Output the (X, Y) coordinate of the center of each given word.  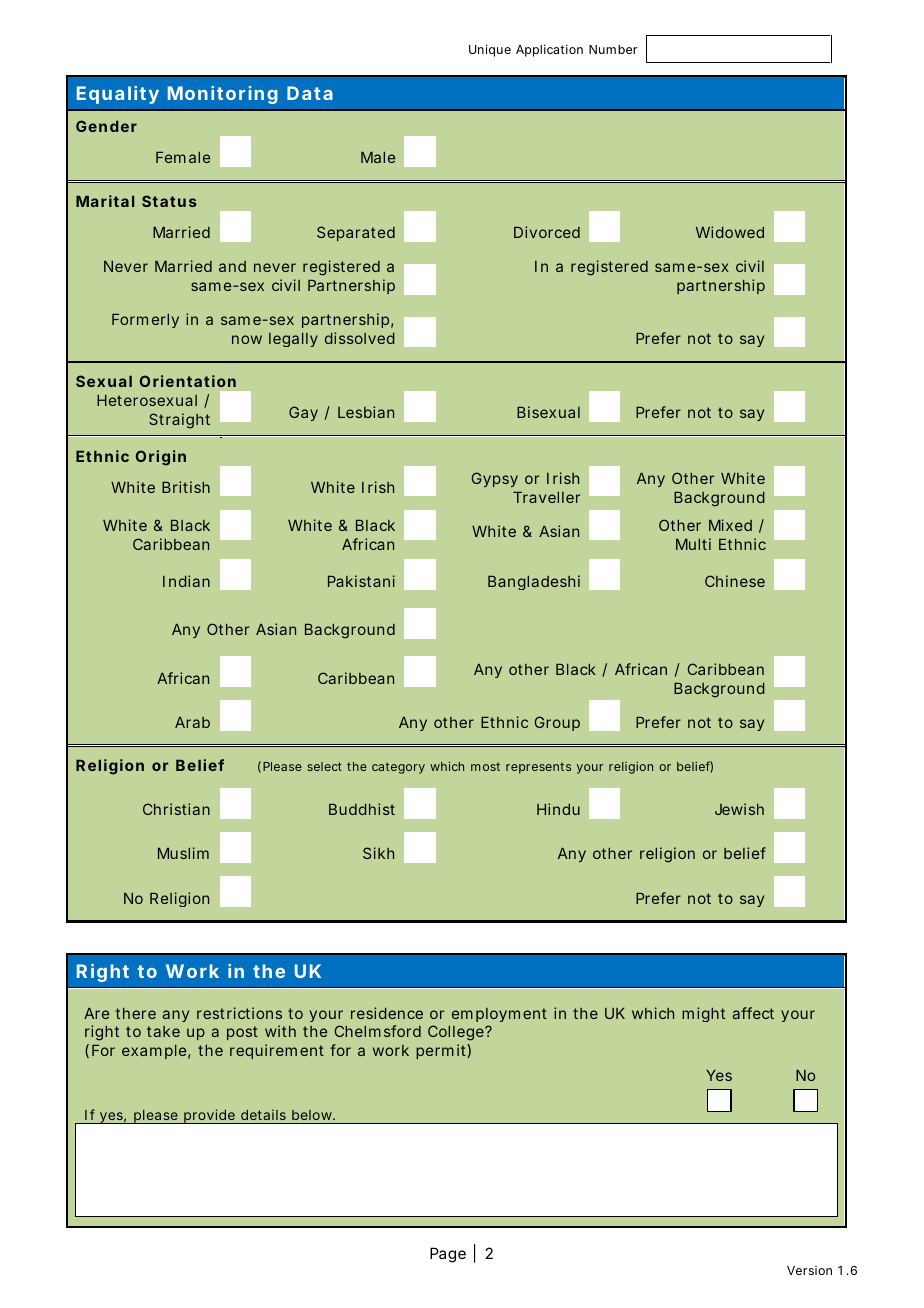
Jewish (739, 809)
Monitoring (223, 95)
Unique (490, 50)
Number (613, 49)
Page (448, 1255)
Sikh (378, 853)
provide (209, 1116)
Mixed (730, 525)
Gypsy (494, 479)
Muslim (183, 853)
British (186, 487)
